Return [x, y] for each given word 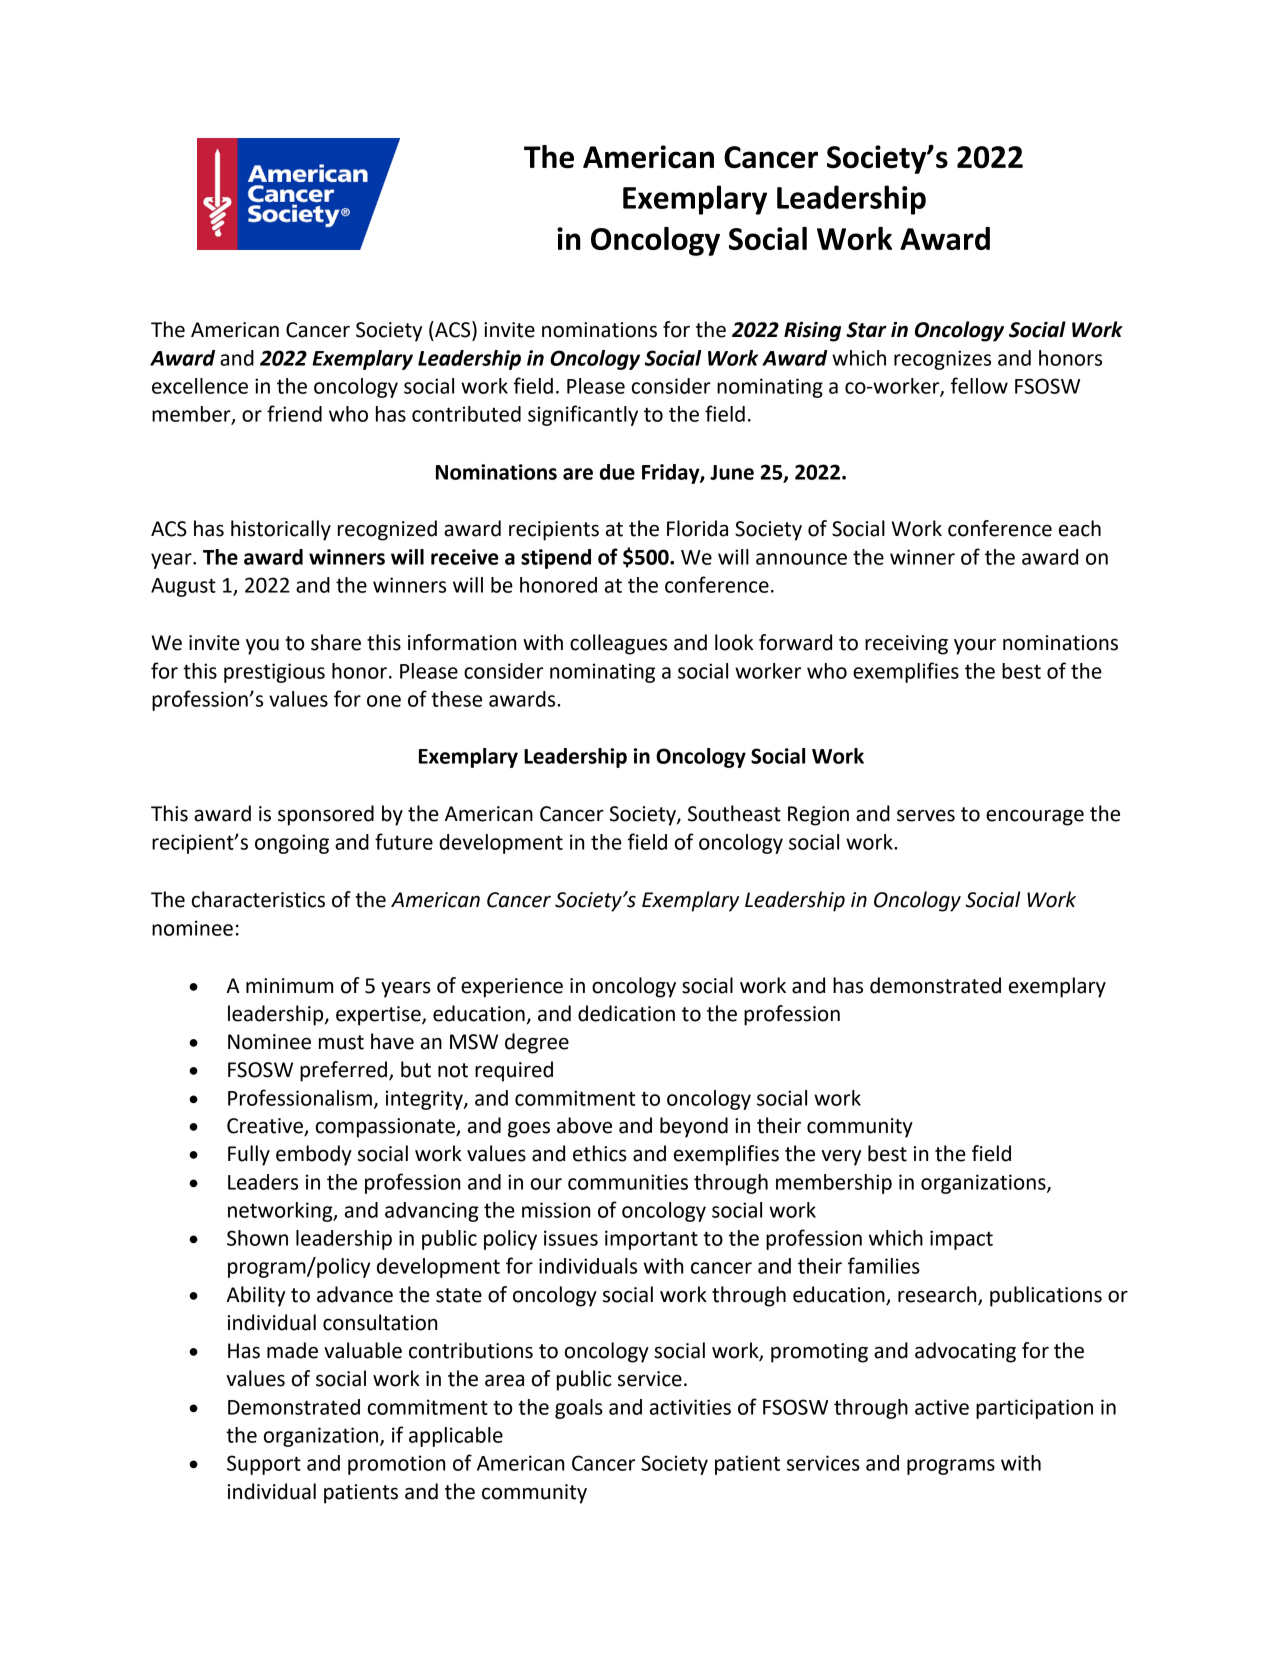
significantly [583, 415]
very [841, 1157]
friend [294, 413]
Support [264, 1465]
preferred [345, 1071]
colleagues [618, 644]
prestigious [274, 673]
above [584, 1125]
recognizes [942, 360]
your [975, 646]
